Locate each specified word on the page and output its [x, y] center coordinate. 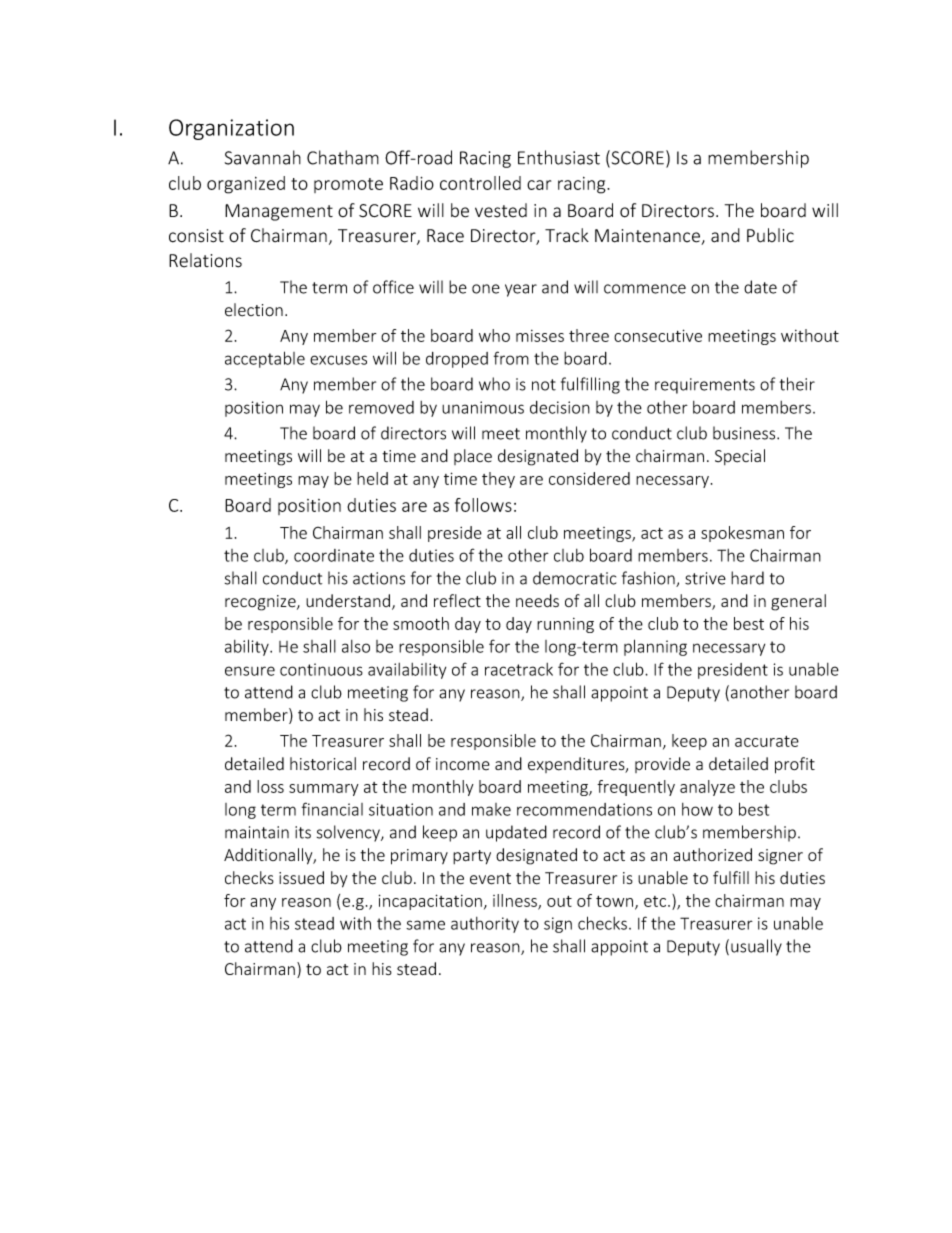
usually [756, 947]
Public [770, 235]
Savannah [263, 157]
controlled [480, 183]
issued [301, 878]
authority [485, 925]
